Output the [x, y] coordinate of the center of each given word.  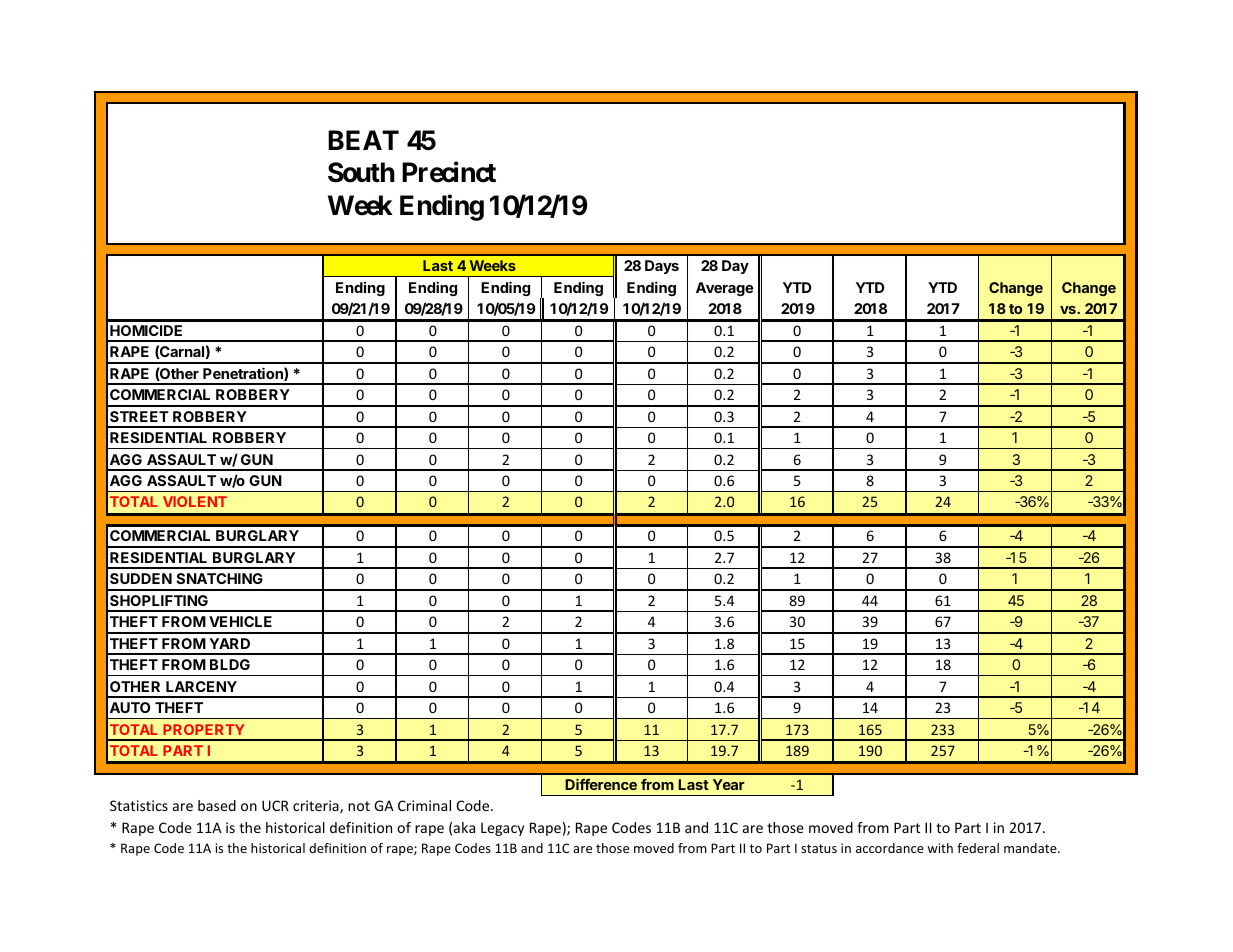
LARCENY [201, 686]
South [361, 172]
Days [662, 267]
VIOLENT [195, 501]
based [217, 805]
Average [724, 289]
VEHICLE [240, 621]
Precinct [449, 172]
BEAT [363, 140]
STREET [139, 416]
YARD [229, 643]
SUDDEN [141, 578]
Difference [601, 784]
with [940, 848]
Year [729, 784]
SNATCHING [219, 578]
